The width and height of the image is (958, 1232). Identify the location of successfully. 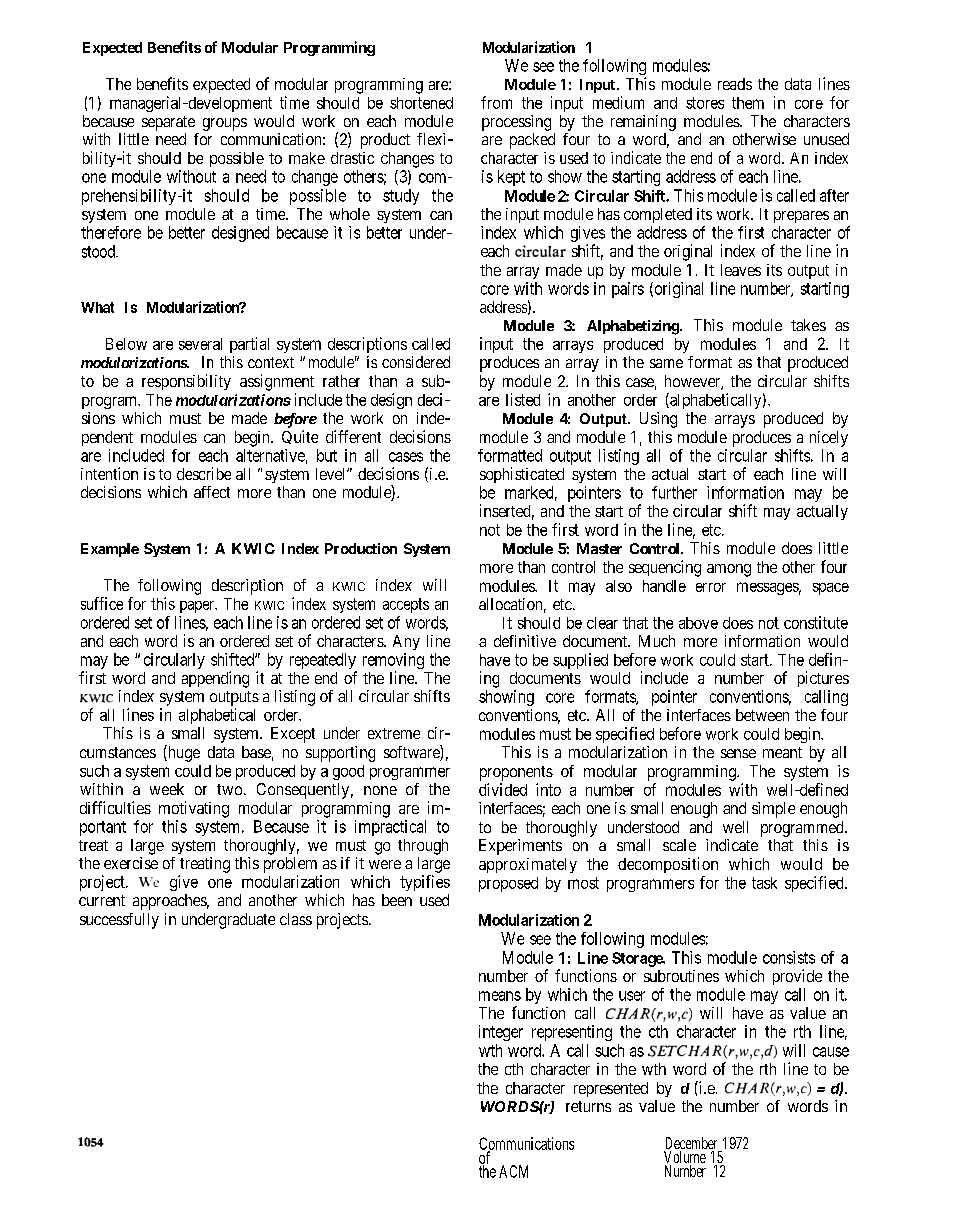
(119, 921).
